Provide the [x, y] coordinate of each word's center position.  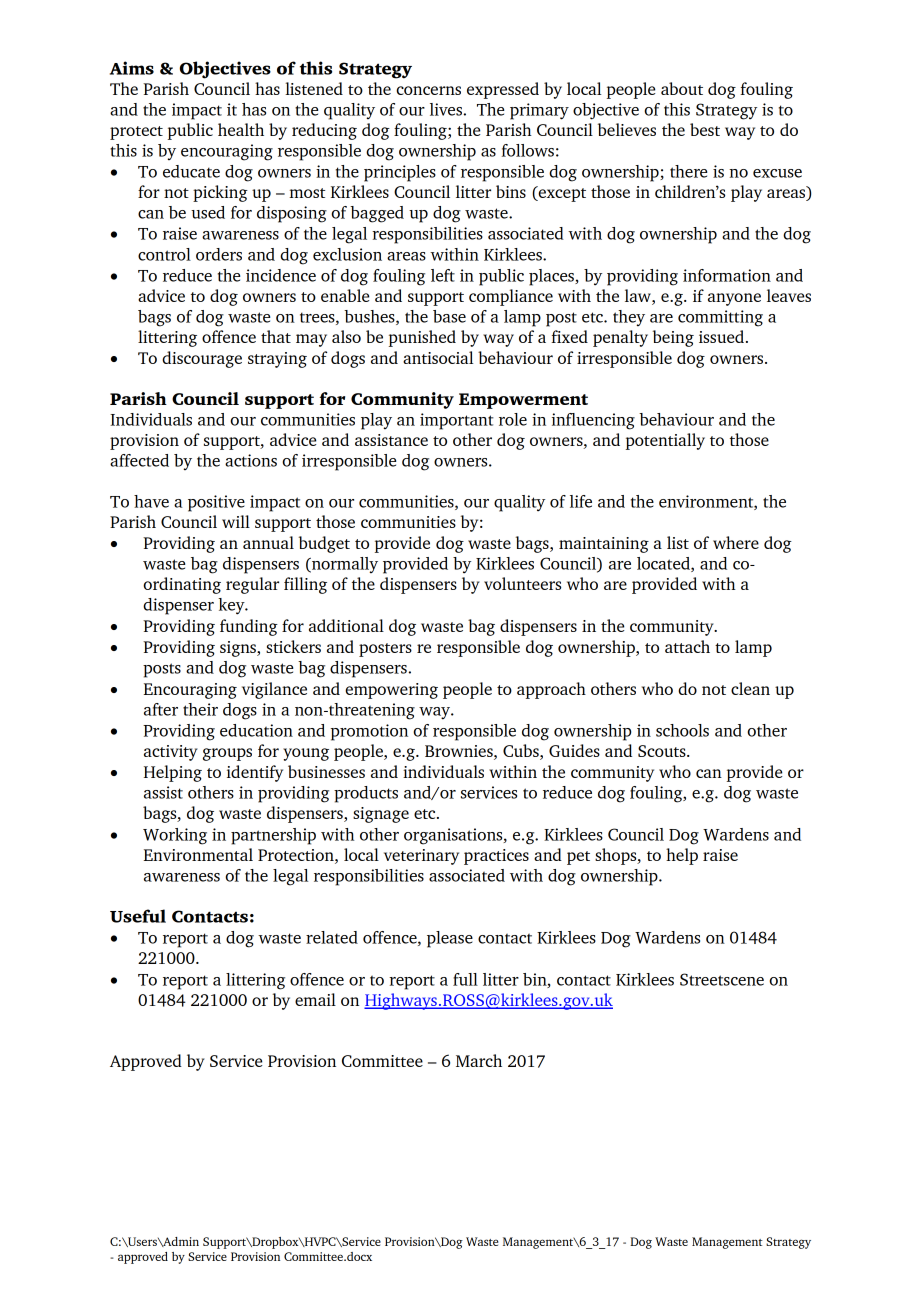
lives [446, 109]
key [232, 606]
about [682, 88]
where [736, 542]
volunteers [522, 583]
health [241, 129]
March [479, 1060]
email [315, 999]
